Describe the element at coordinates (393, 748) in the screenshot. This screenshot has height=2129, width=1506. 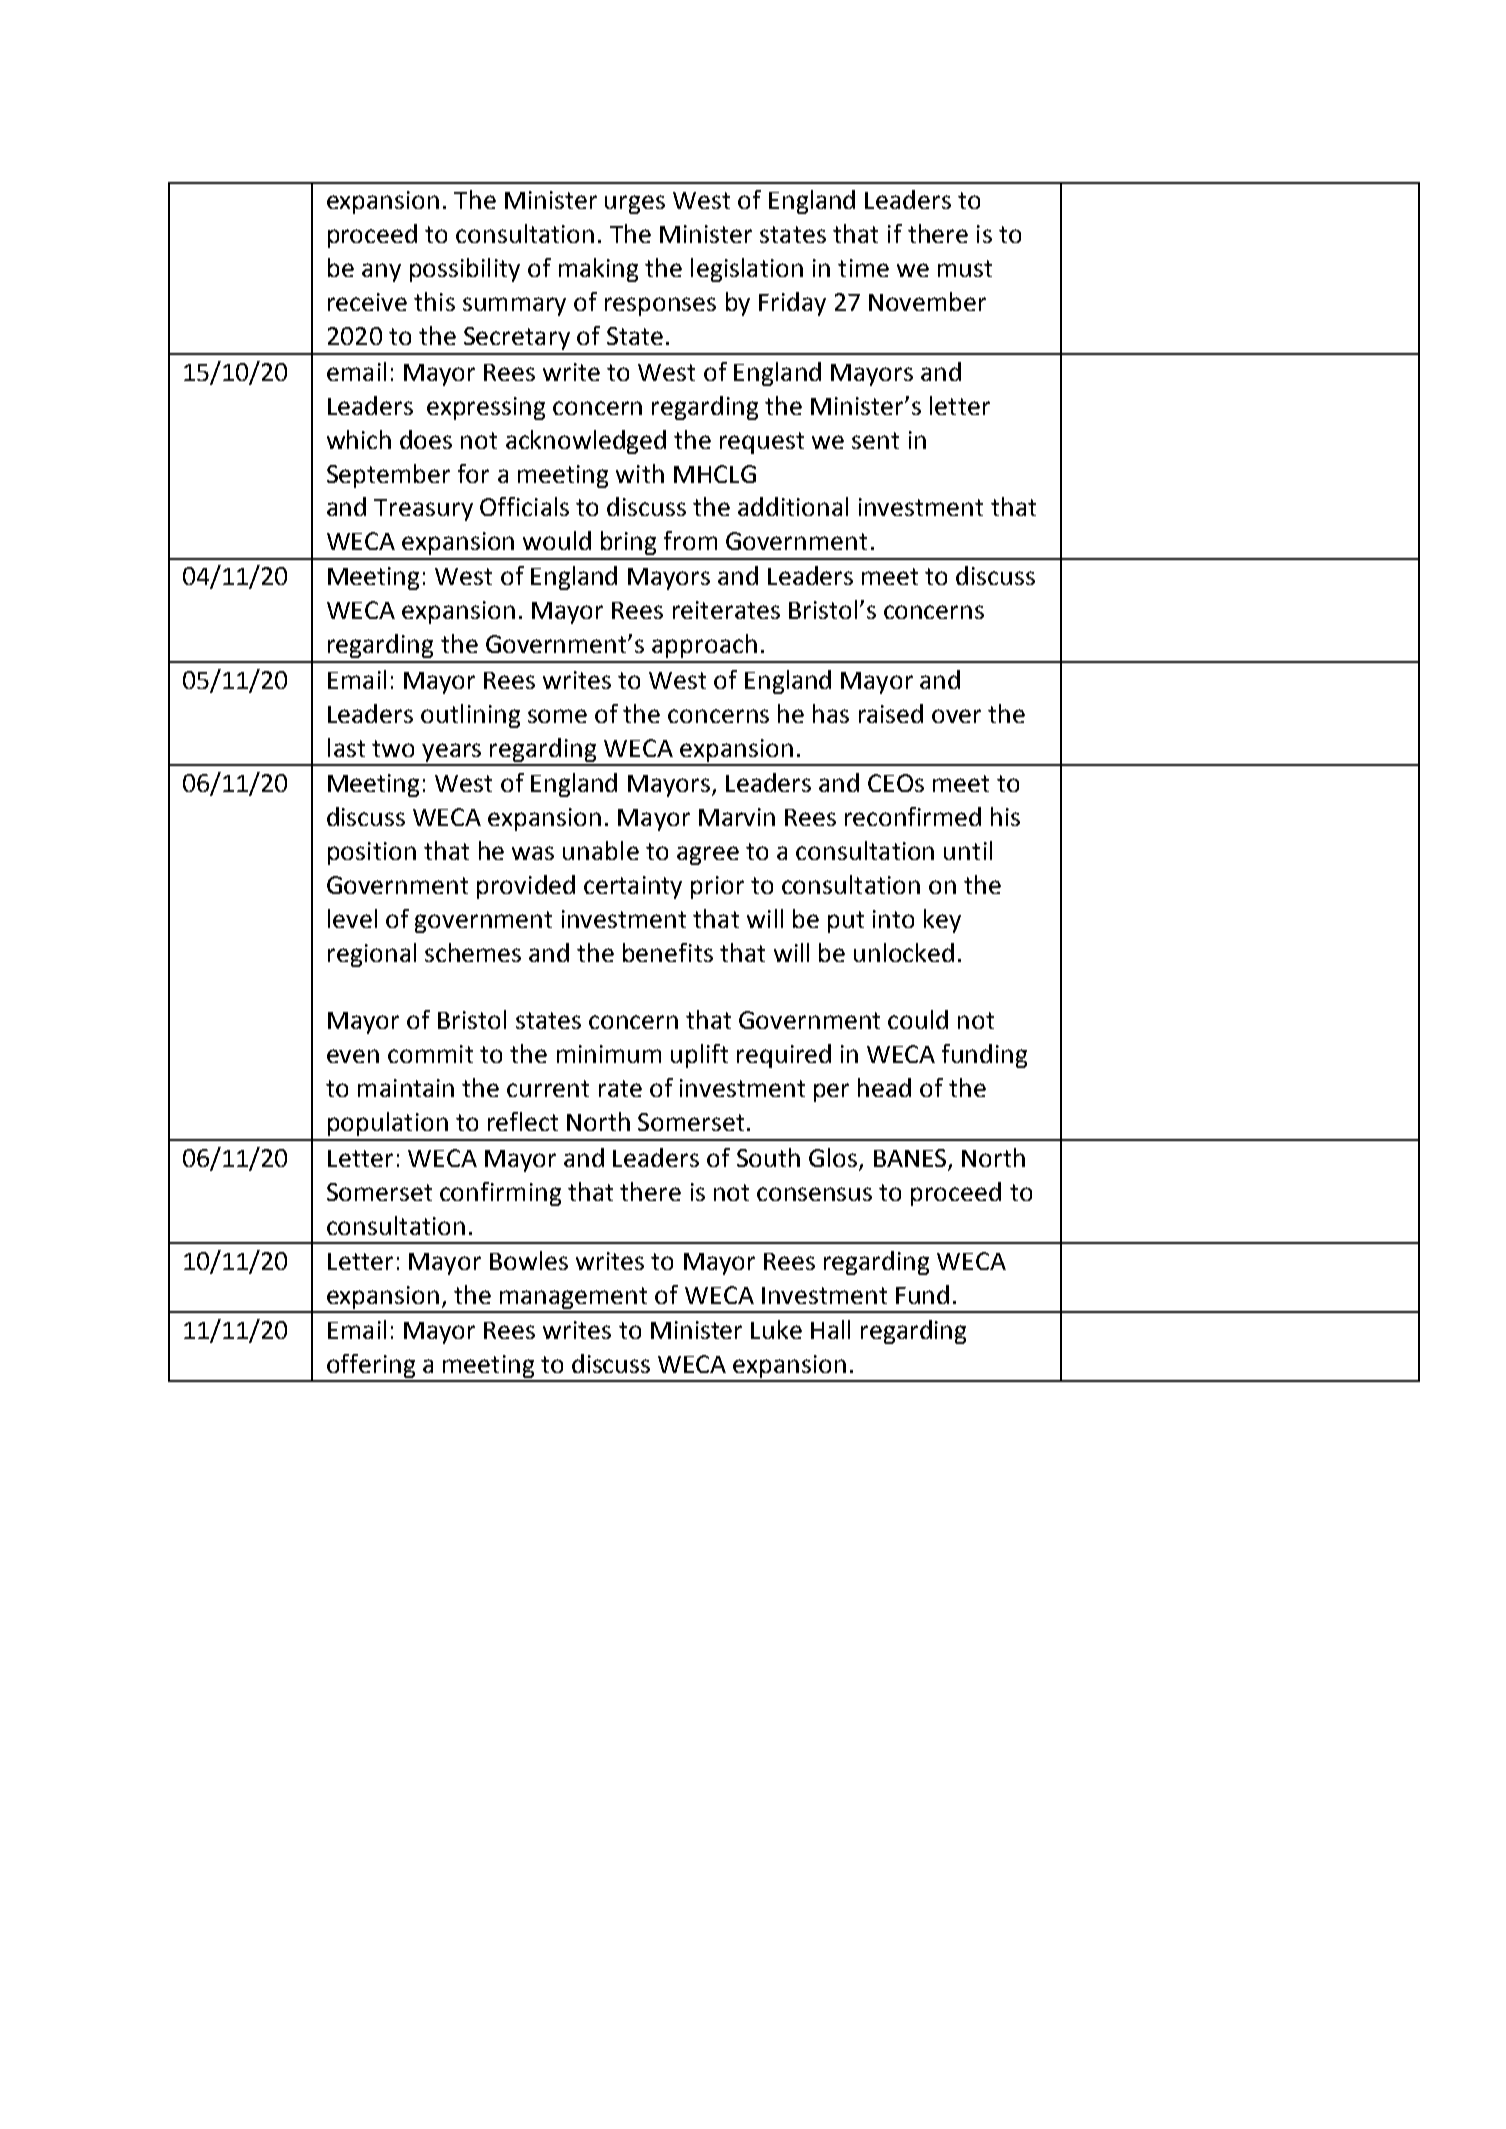
I see `two` at that location.
